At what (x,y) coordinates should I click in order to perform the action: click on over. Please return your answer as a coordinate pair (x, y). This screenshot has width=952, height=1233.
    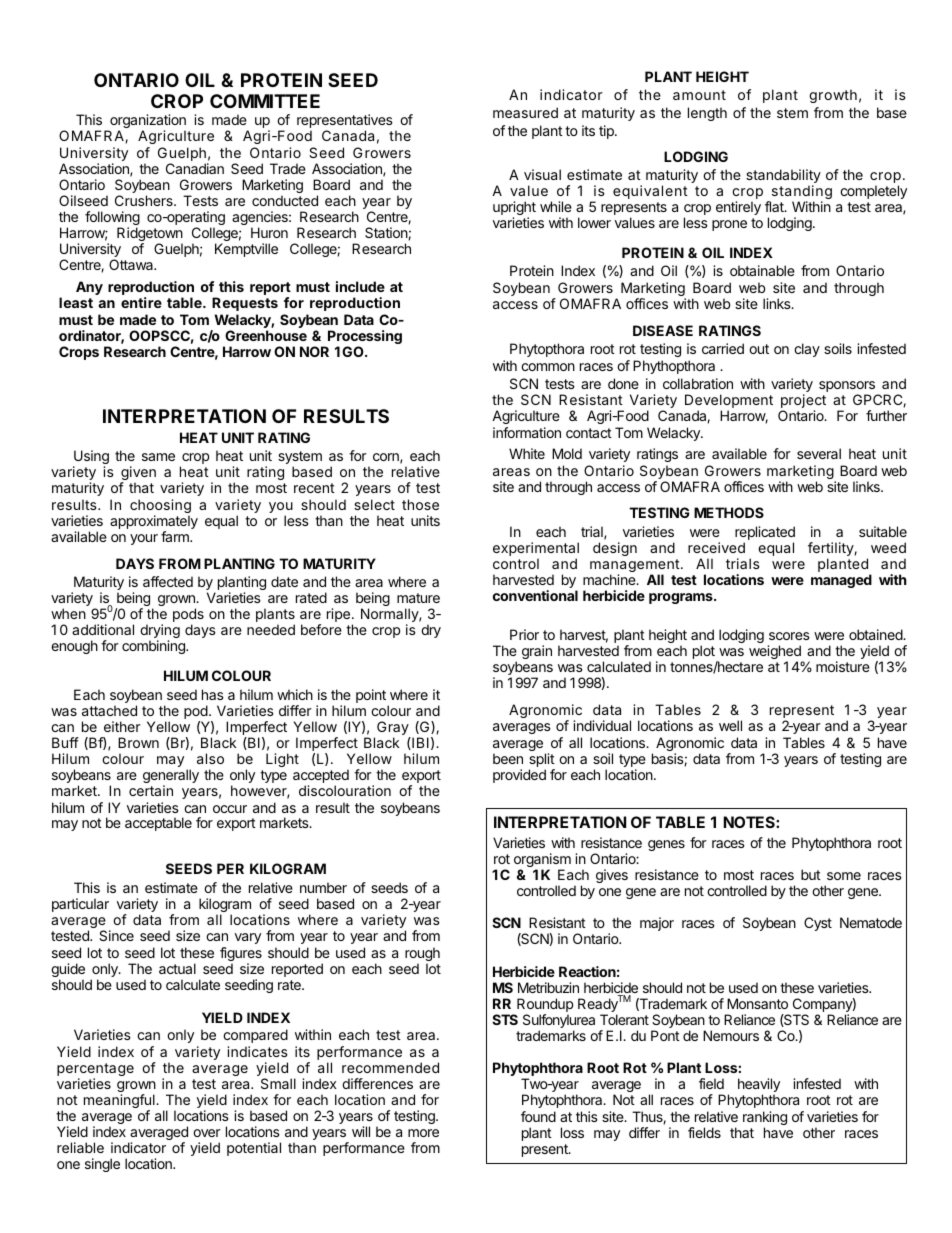
    Looking at the image, I should click on (207, 1133).
